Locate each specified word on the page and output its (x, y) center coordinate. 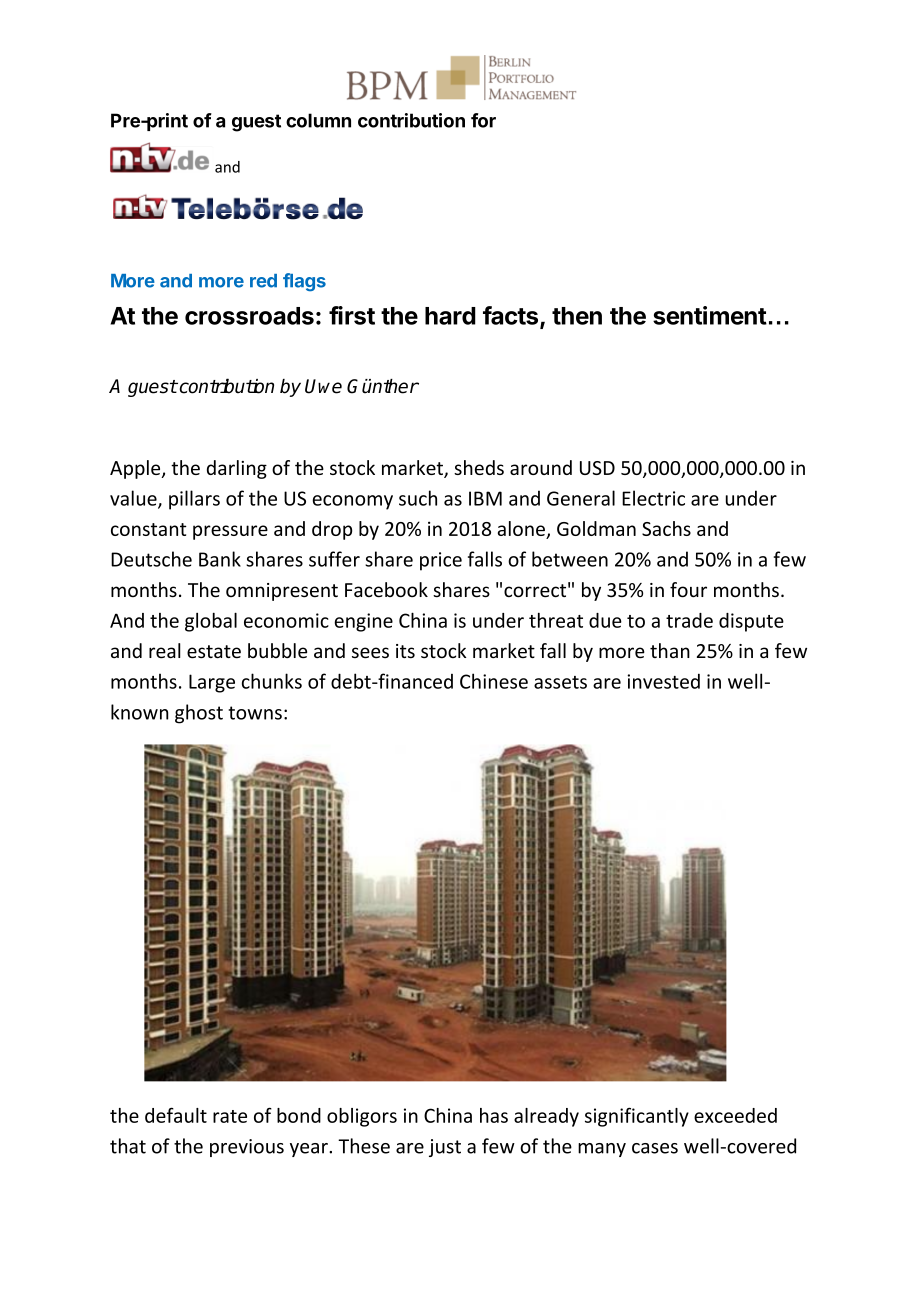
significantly (637, 1117)
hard (450, 316)
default (176, 1115)
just (445, 1148)
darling (237, 469)
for (483, 120)
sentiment (710, 315)
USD (597, 468)
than (670, 650)
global (211, 622)
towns (255, 713)
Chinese (494, 681)
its (405, 651)
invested (663, 681)
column (318, 120)
